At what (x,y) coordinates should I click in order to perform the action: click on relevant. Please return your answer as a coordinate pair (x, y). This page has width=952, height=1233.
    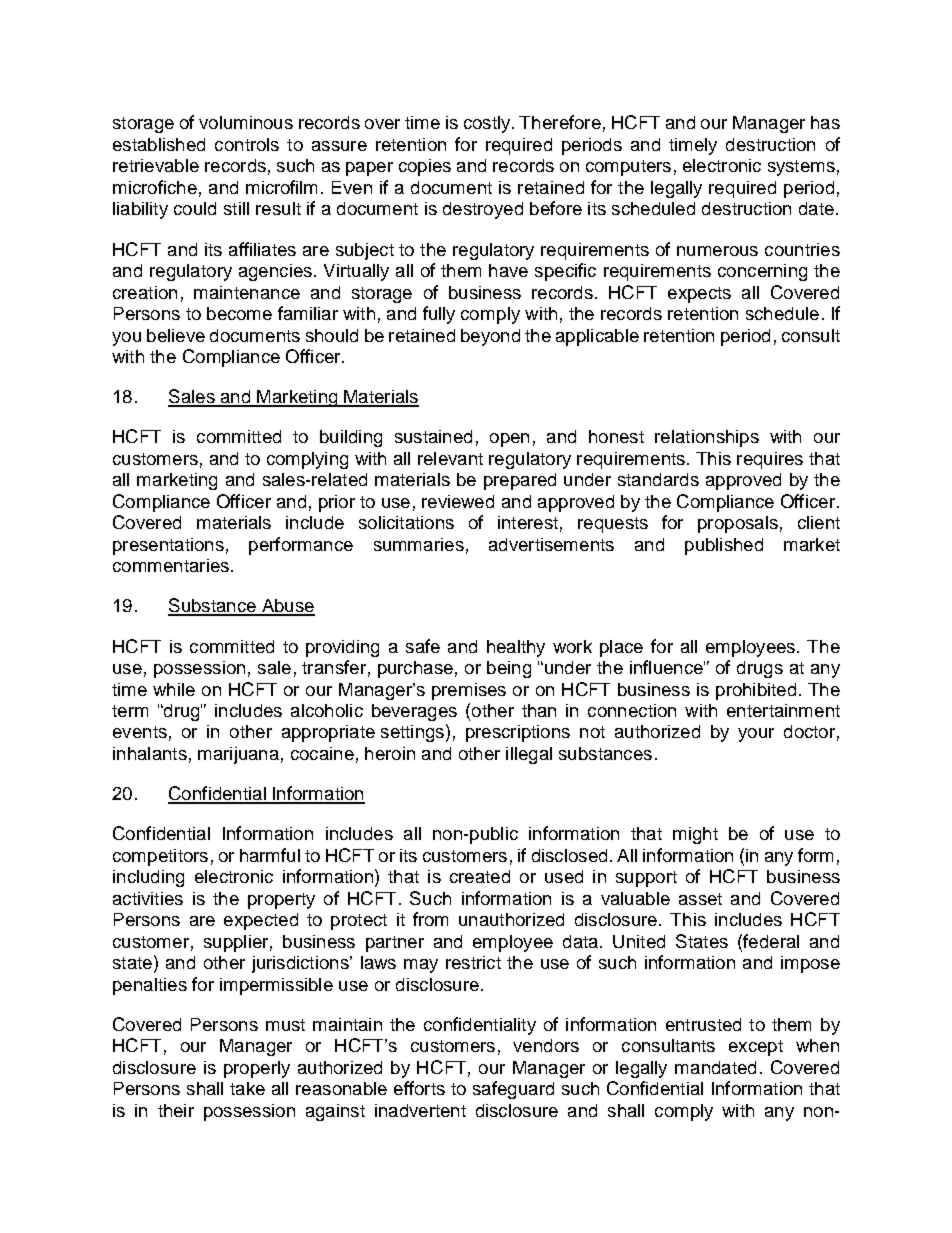
    Looking at the image, I should click on (450, 458).
